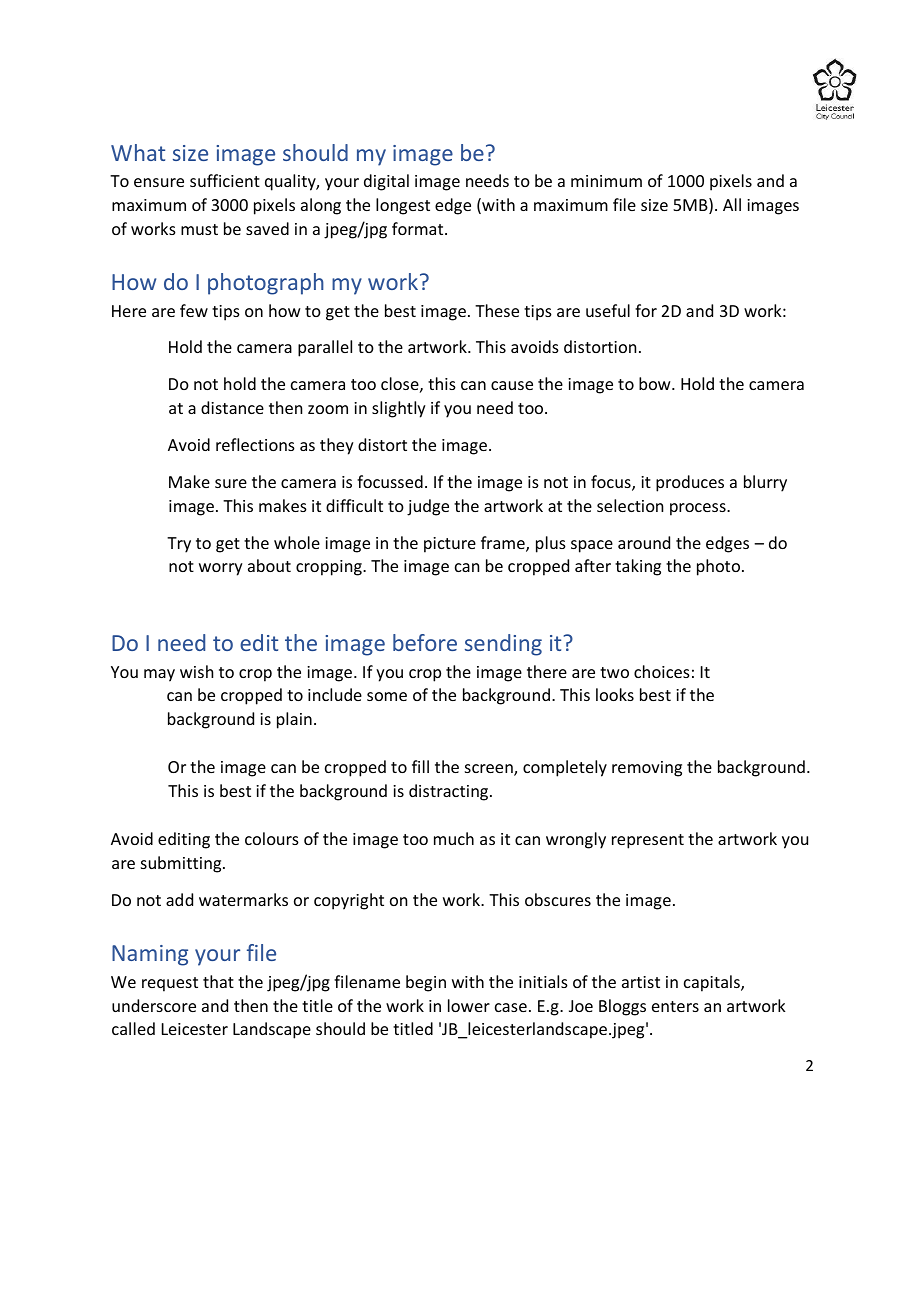 This screenshot has width=924, height=1308. What do you see at coordinates (699, 509) in the screenshot?
I see `process` at bounding box center [699, 509].
